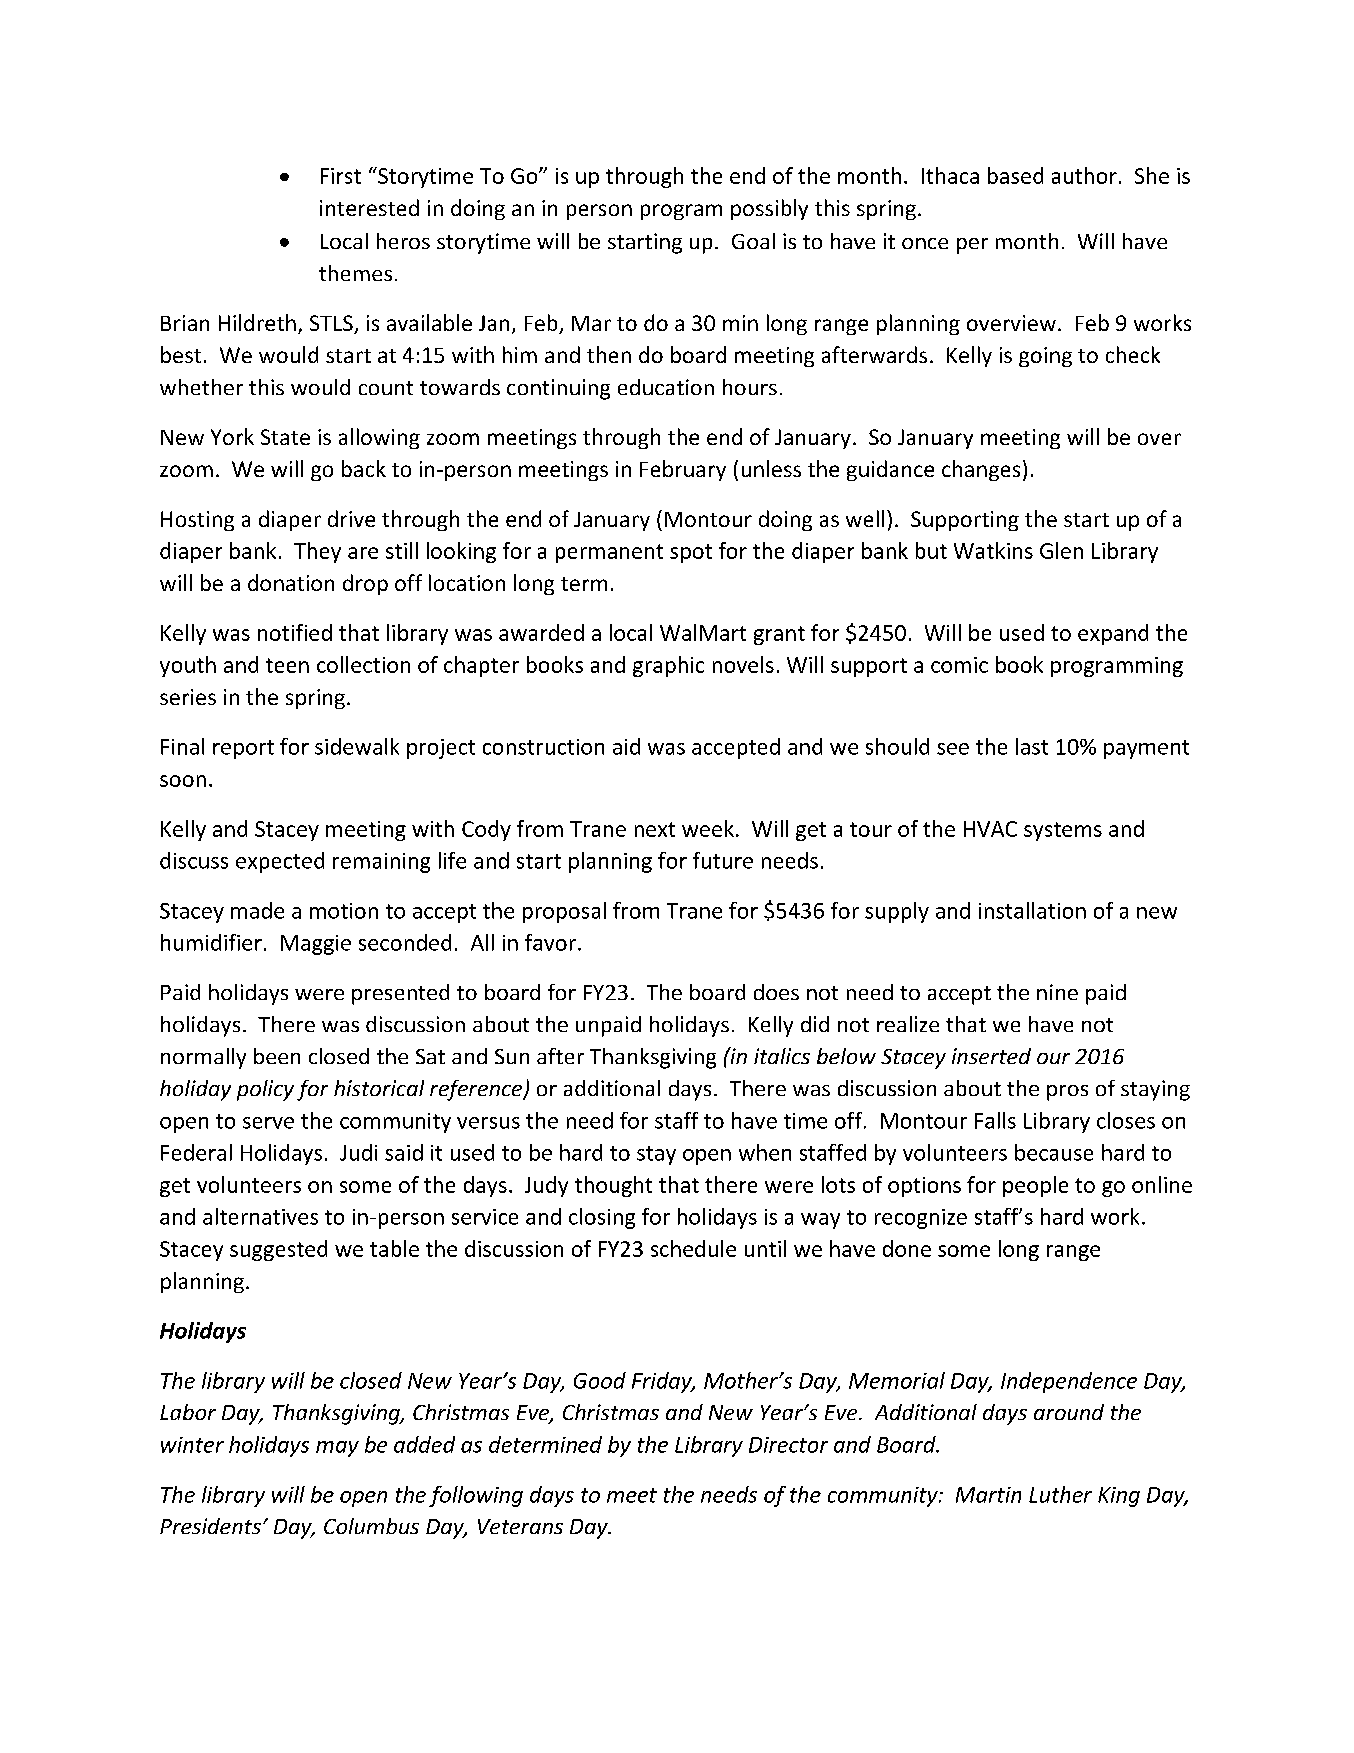 The image size is (1354, 1753). Describe the element at coordinates (280, 862) in the image. I see `expected` at that location.
